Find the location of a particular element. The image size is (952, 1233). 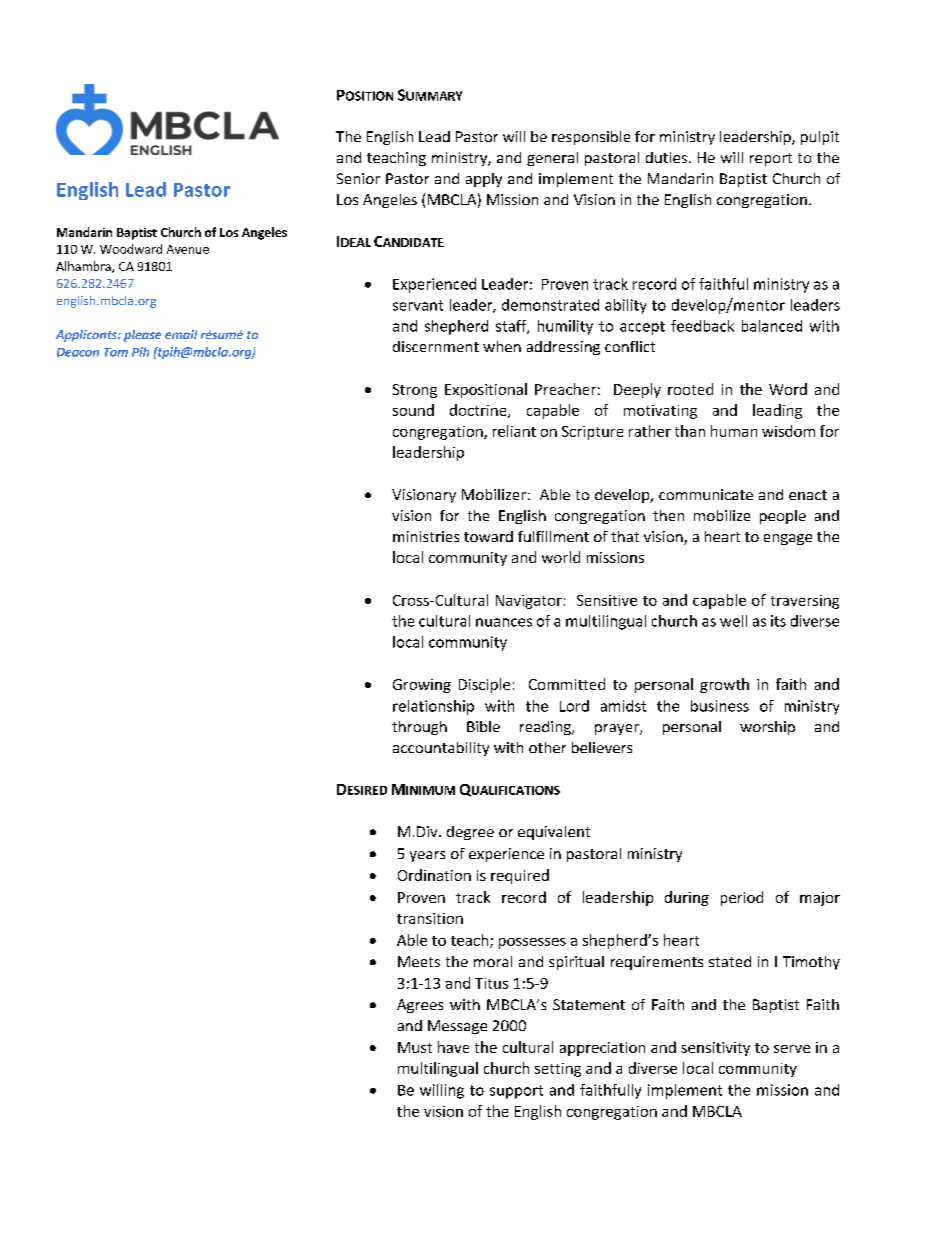

Avenue is located at coordinates (188, 249).
